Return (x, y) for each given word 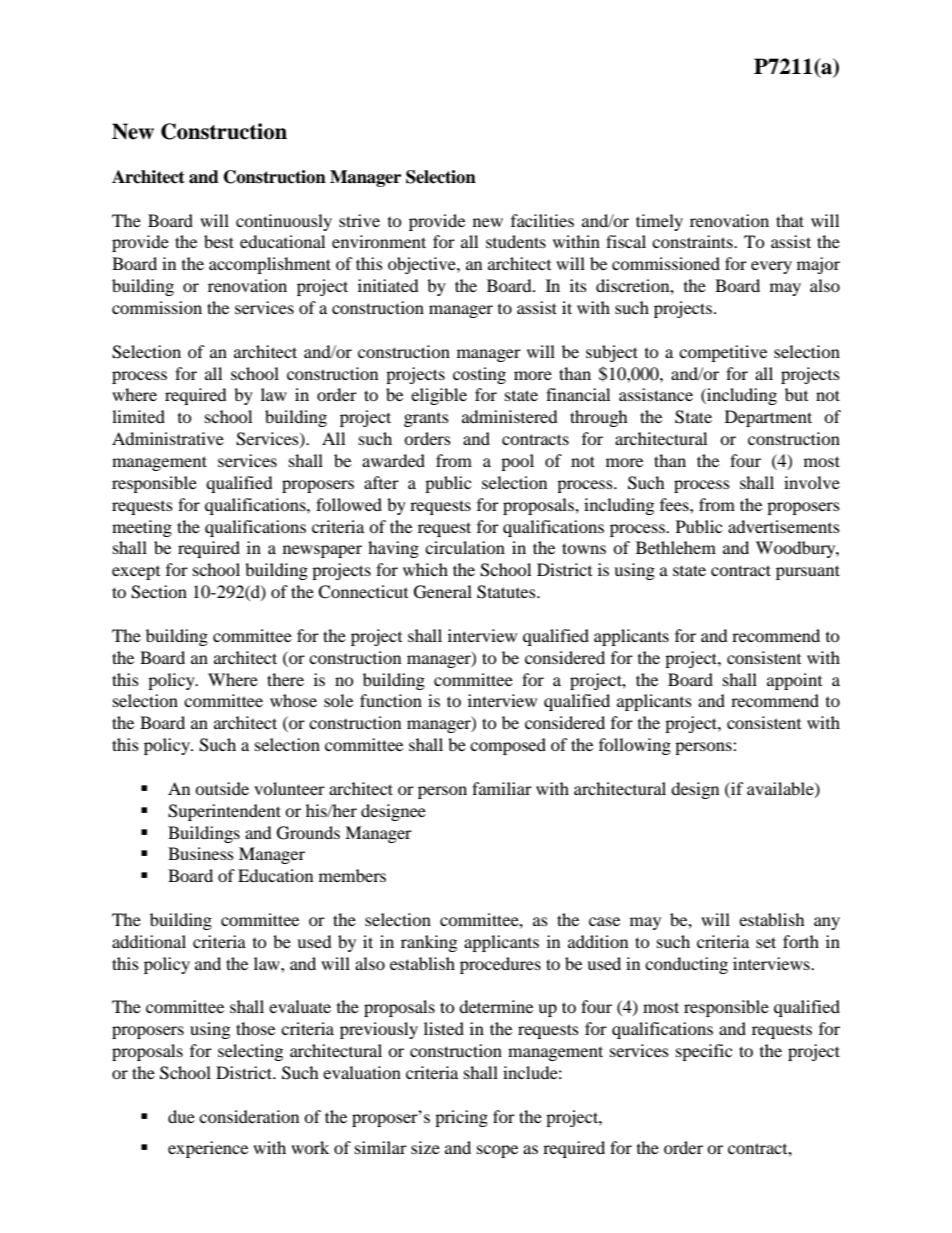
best (219, 241)
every (771, 267)
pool (517, 462)
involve (812, 482)
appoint (794, 681)
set (766, 942)
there (285, 679)
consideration (249, 1116)
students (516, 241)
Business (201, 853)
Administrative (168, 438)
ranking (429, 943)
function (391, 700)
